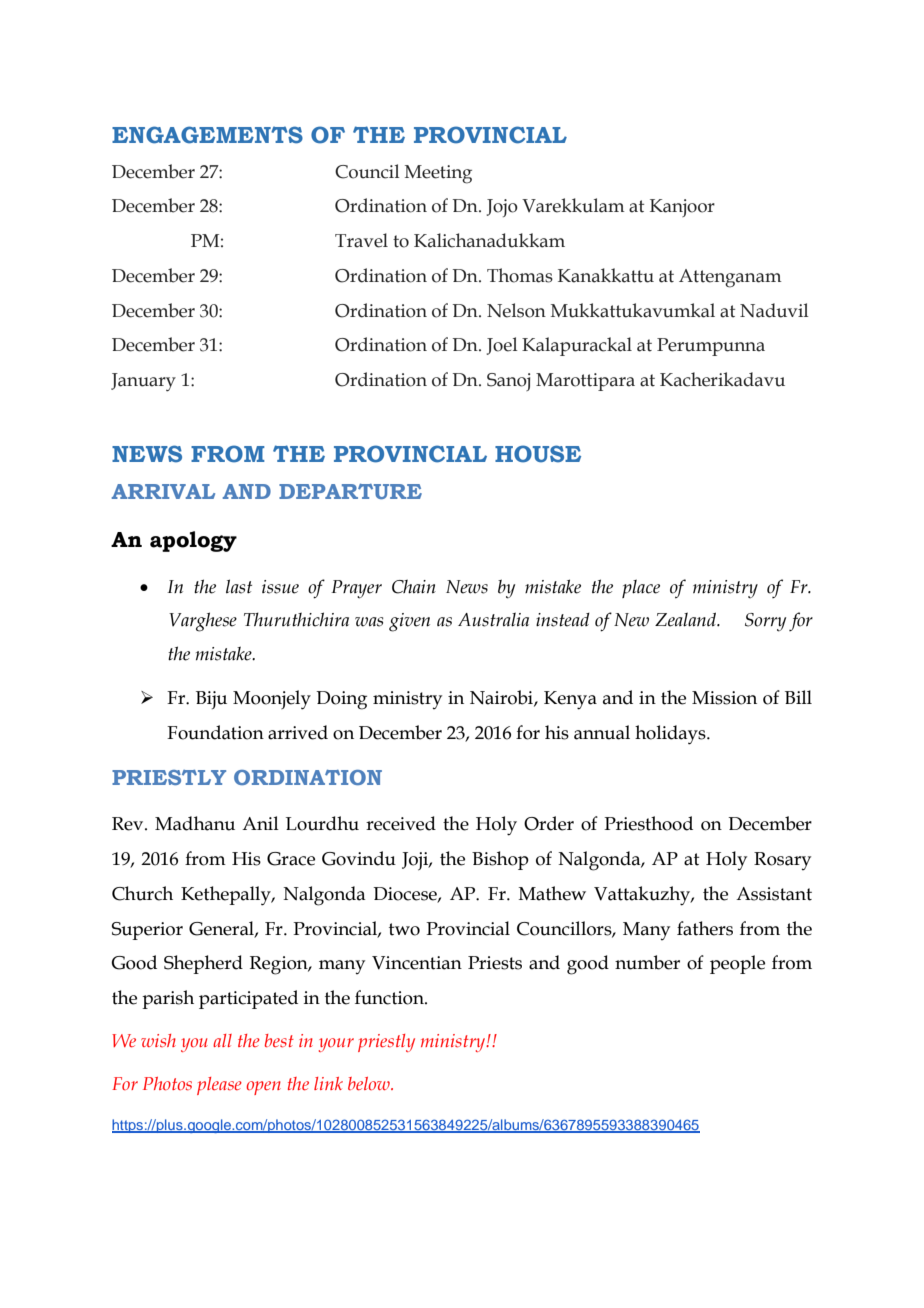  I want to click on Australia, so click(493, 619).
